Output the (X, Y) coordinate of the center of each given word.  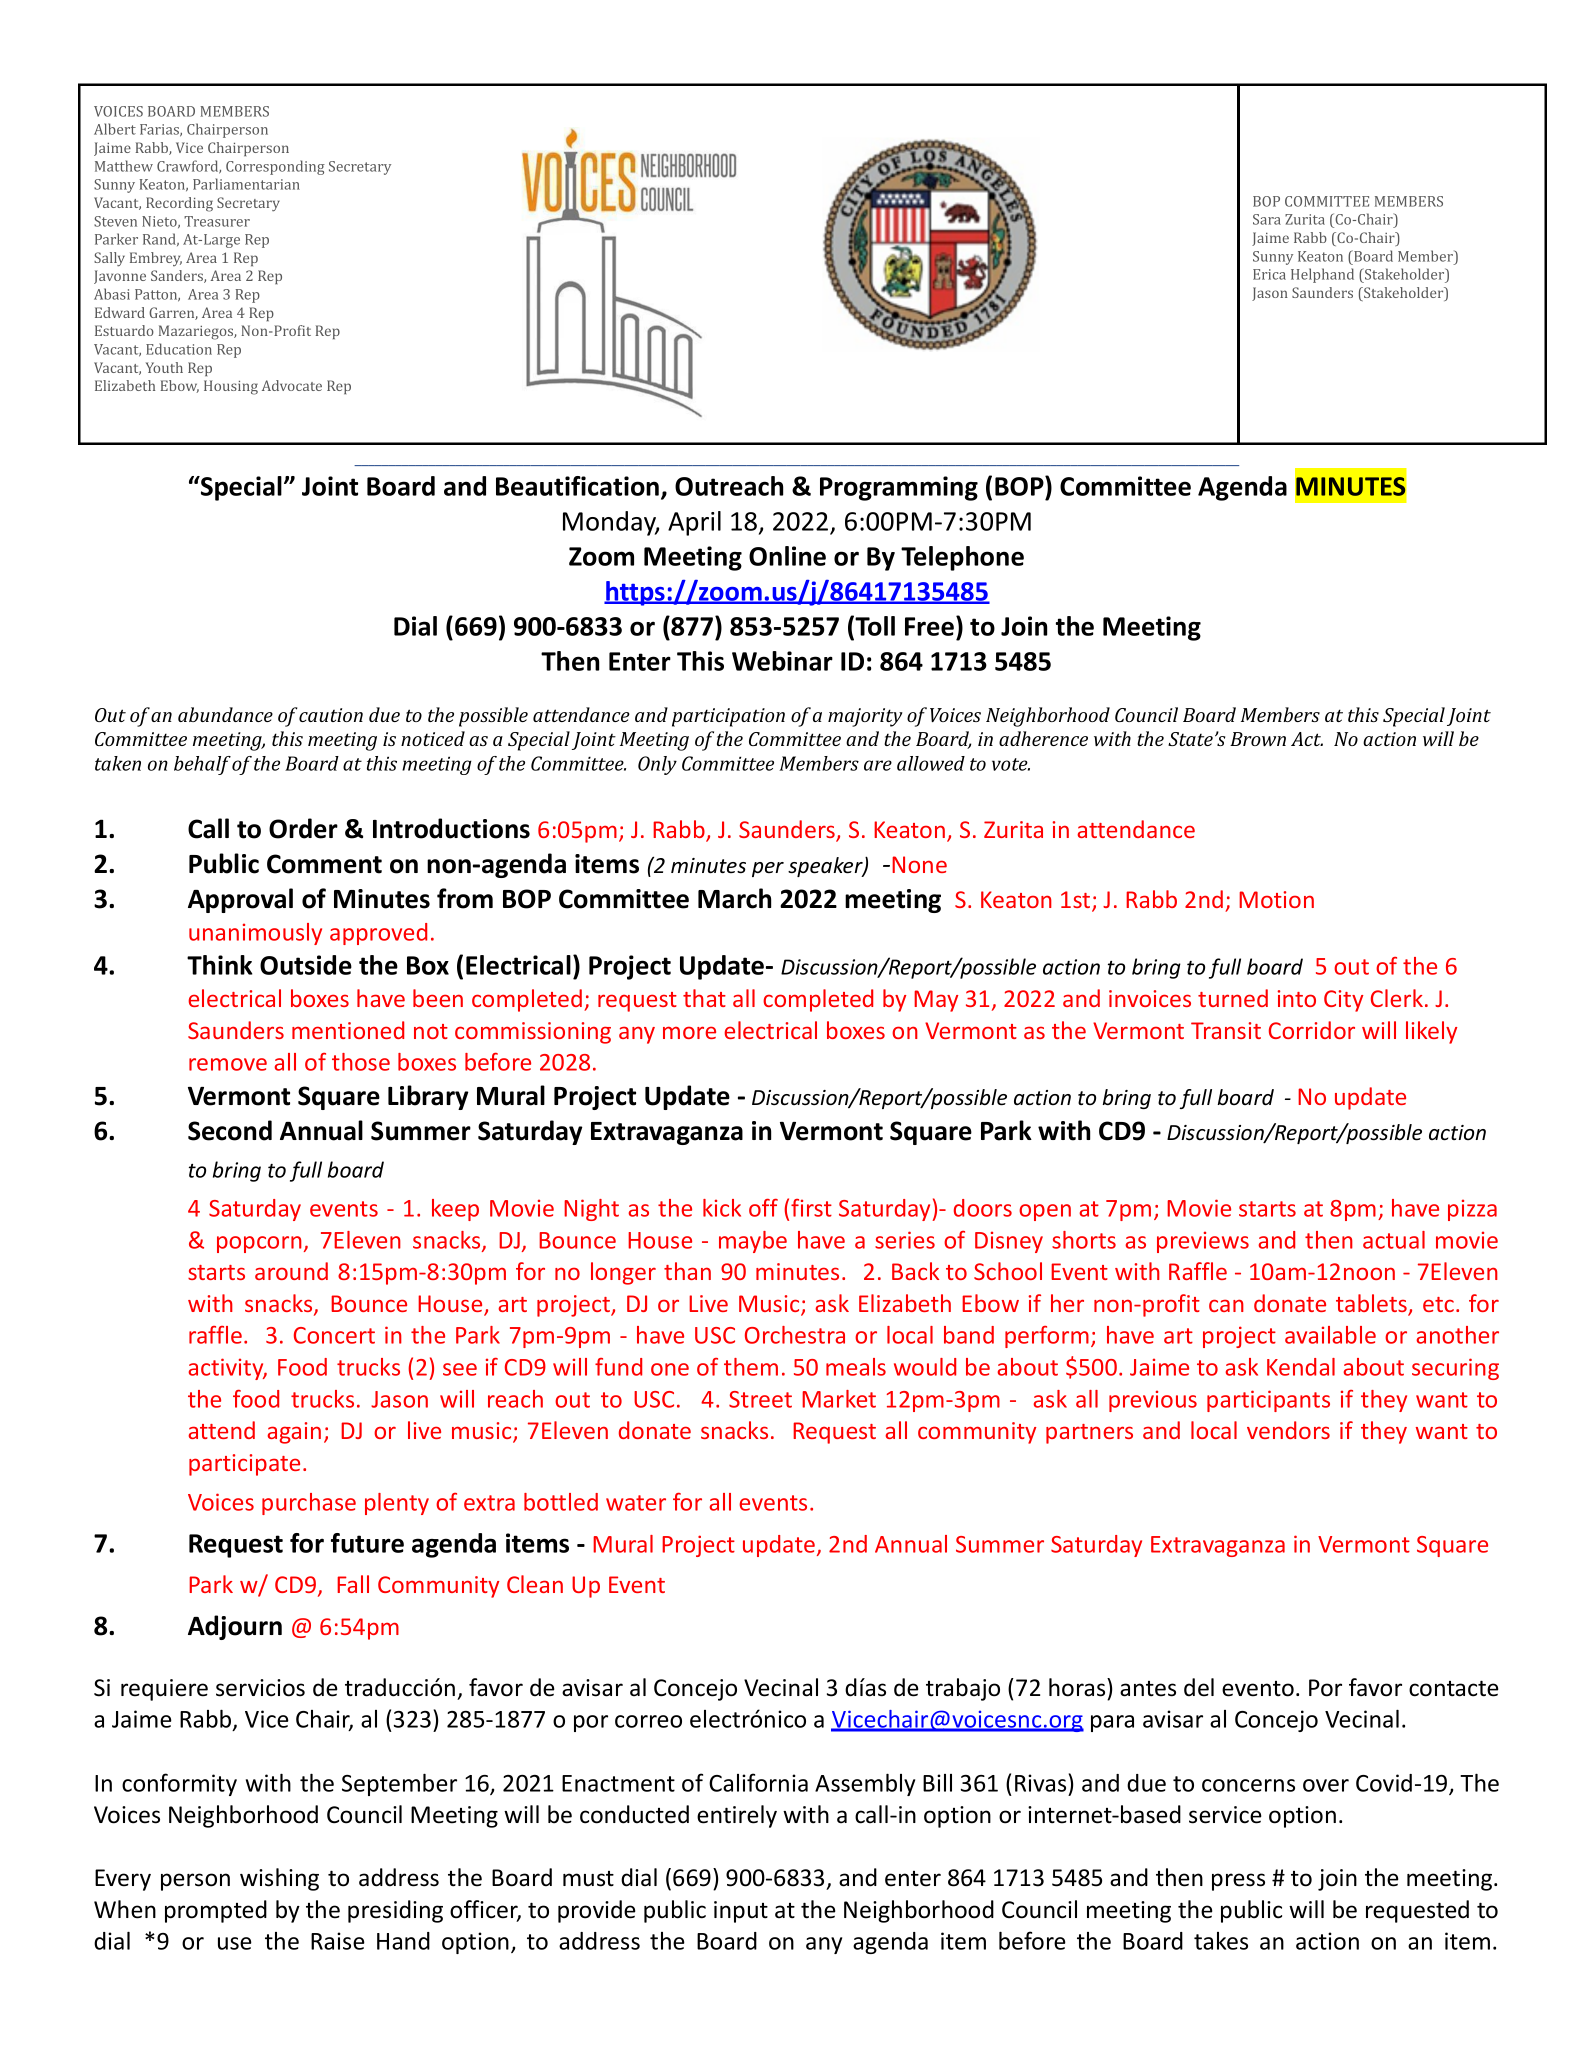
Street (760, 1399)
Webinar (782, 661)
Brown (1258, 739)
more (689, 1032)
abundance (225, 714)
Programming (899, 488)
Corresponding (275, 167)
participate (244, 1465)
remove (228, 1064)
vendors (1288, 1430)
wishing (279, 1879)
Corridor (1312, 1030)
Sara (1267, 219)
